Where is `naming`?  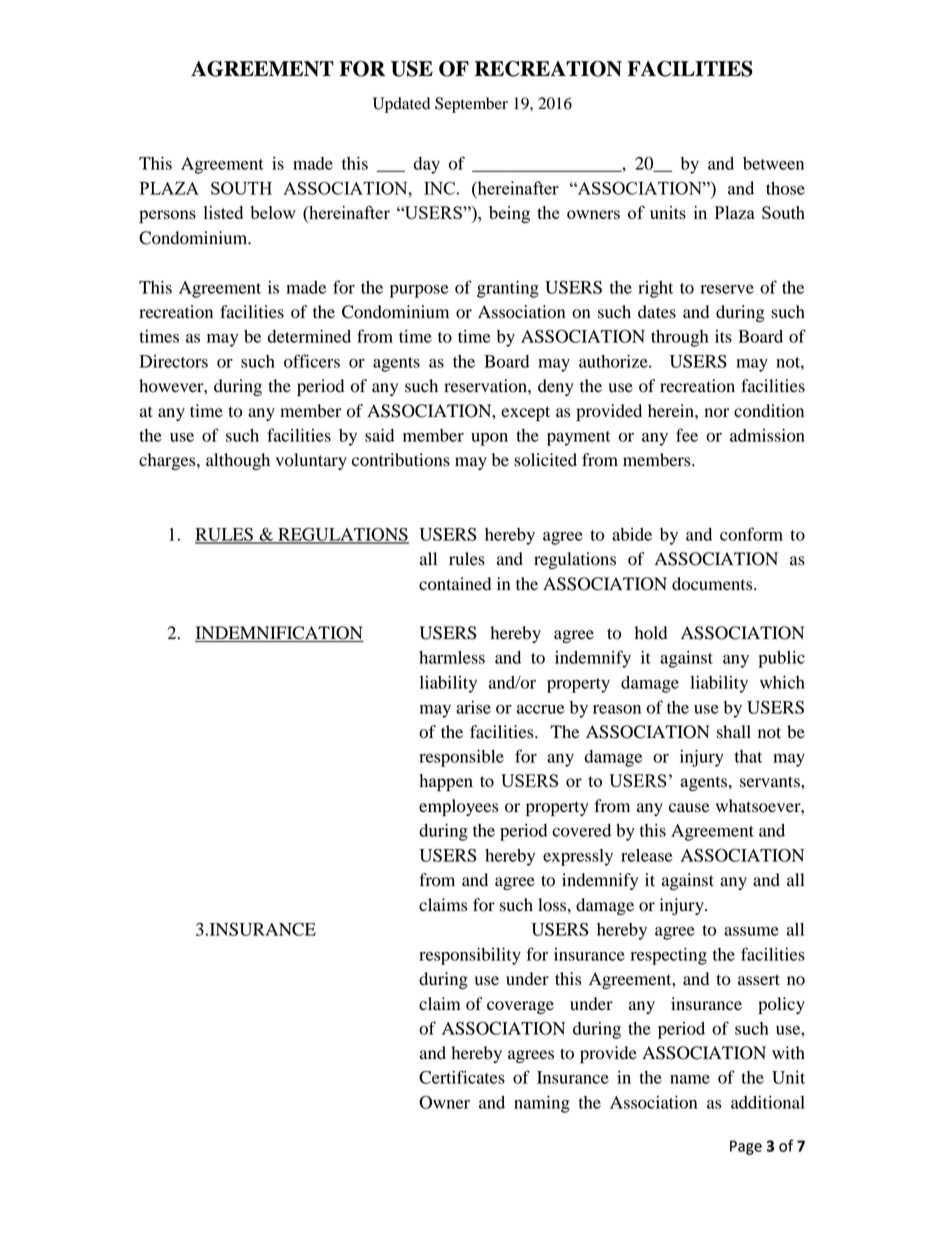
naming is located at coordinates (542, 1104).
